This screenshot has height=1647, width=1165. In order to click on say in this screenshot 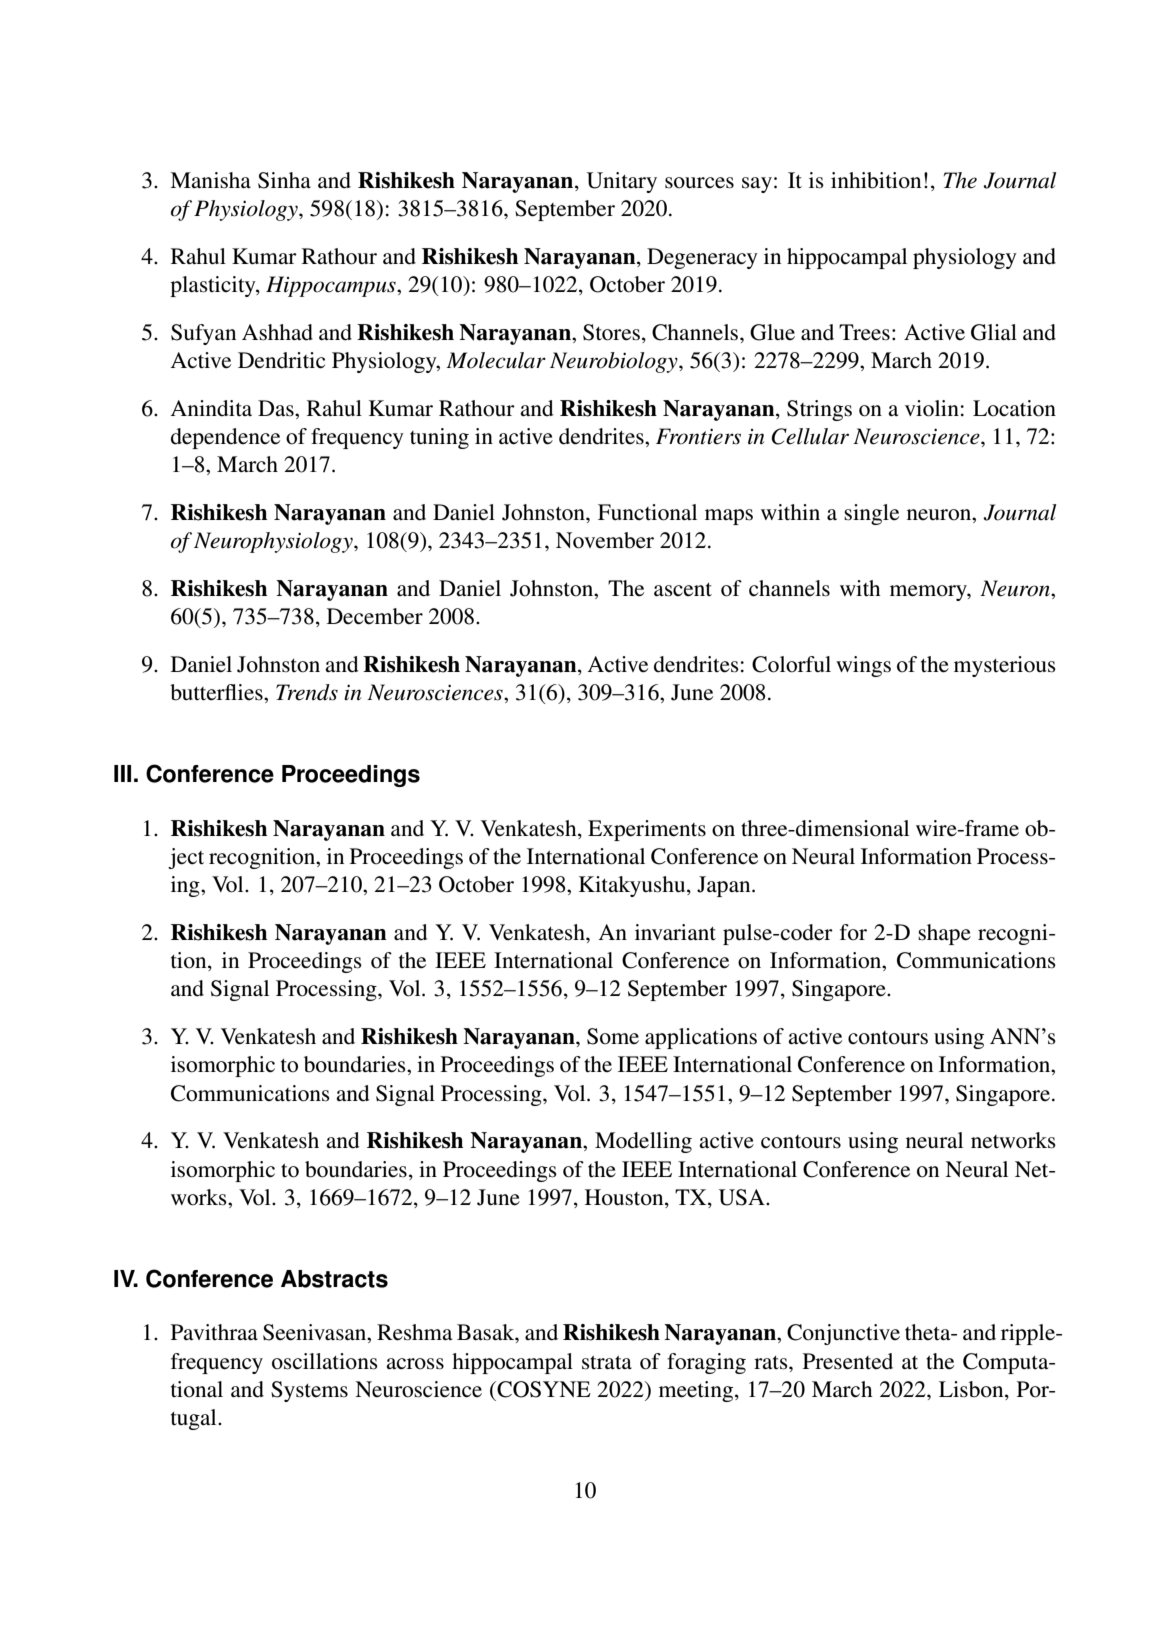, I will do `click(757, 185)`.
